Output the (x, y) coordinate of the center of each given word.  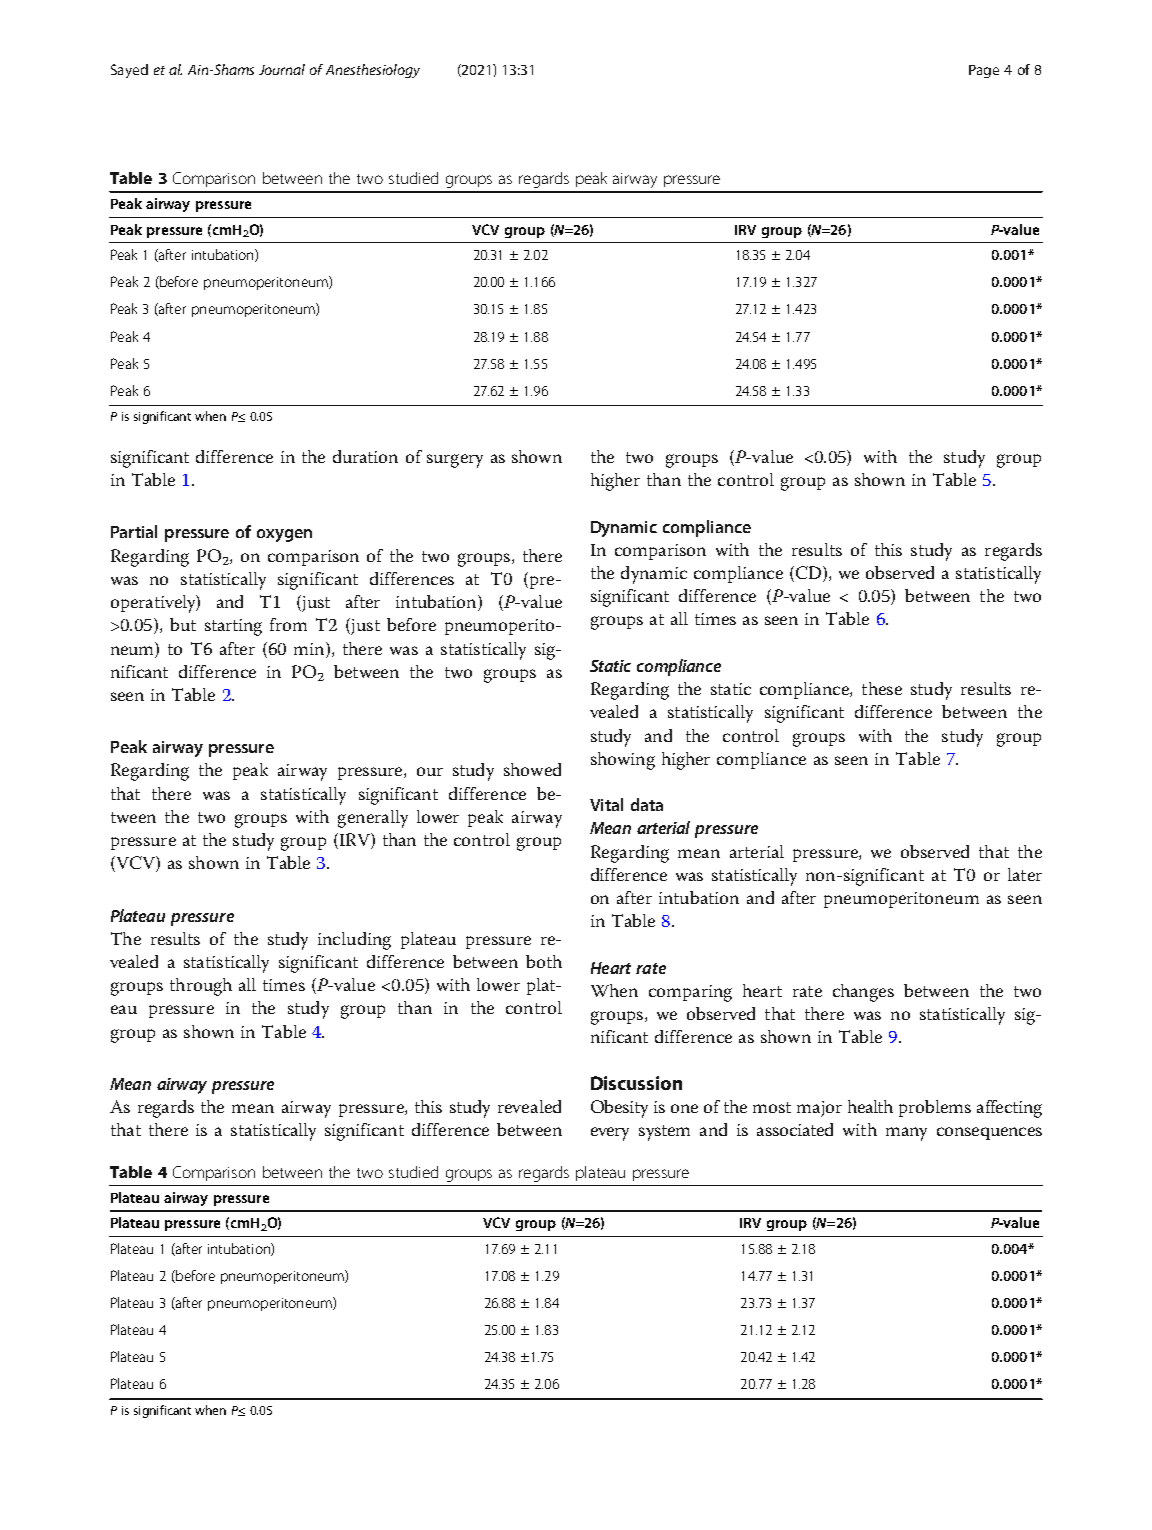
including (354, 941)
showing (623, 761)
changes (863, 993)
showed (532, 769)
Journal (282, 69)
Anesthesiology (373, 71)
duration (365, 456)
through (201, 987)
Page (984, 71)
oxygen (284, 535)
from (288, 624)
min (310, 648)
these (882, 688)
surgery (455, 461)
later (1025, 874)
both (544, 961)
